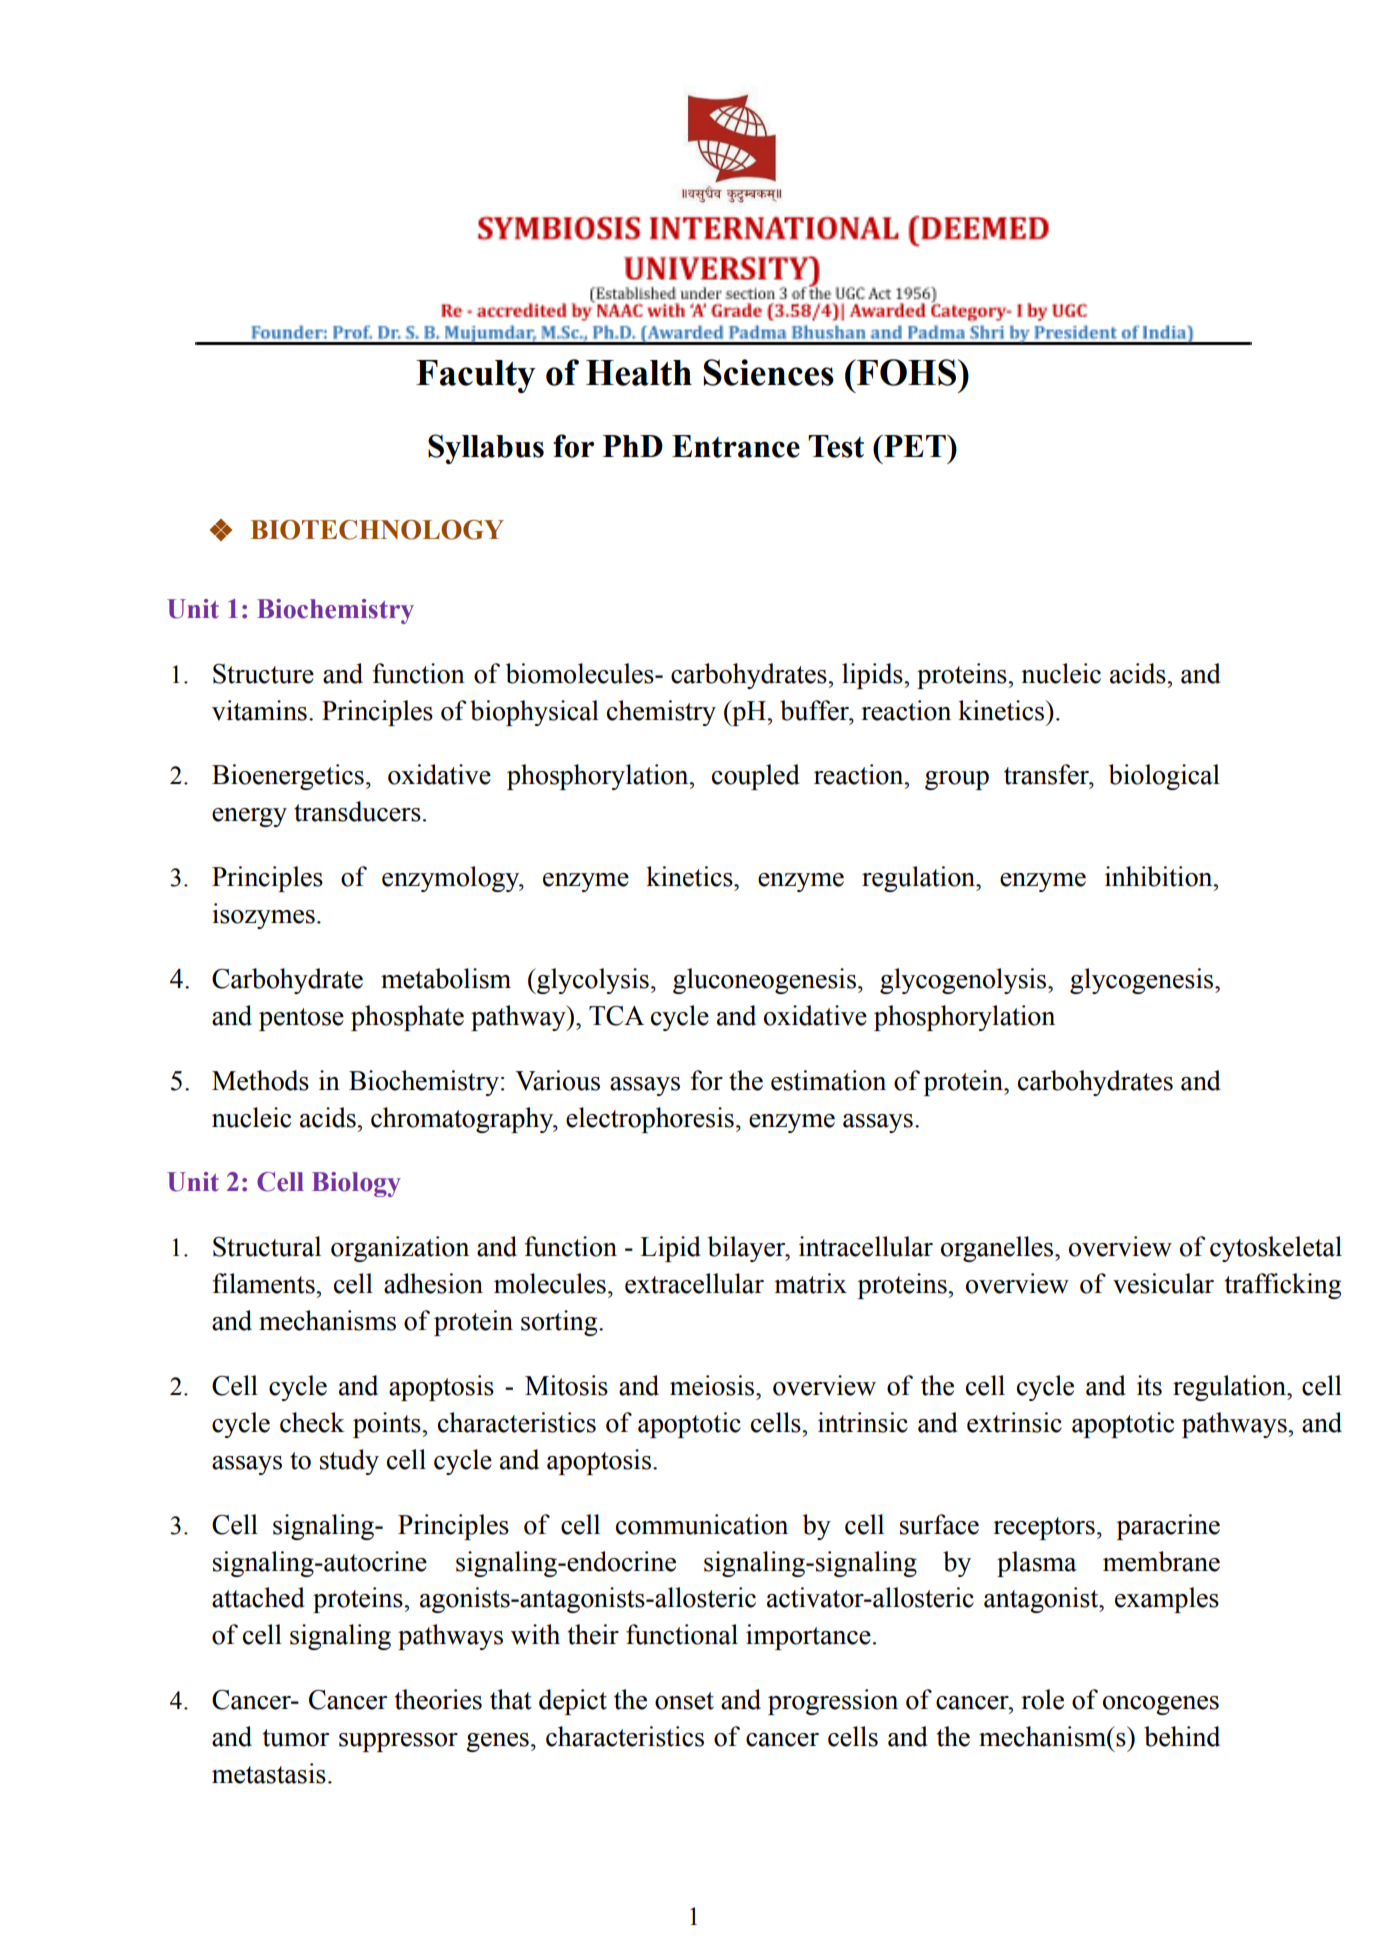 The width and height of the image is (1387, 1959). Describe the element at coordinates (833, 1702) in the image. I see `progression` at that location.
